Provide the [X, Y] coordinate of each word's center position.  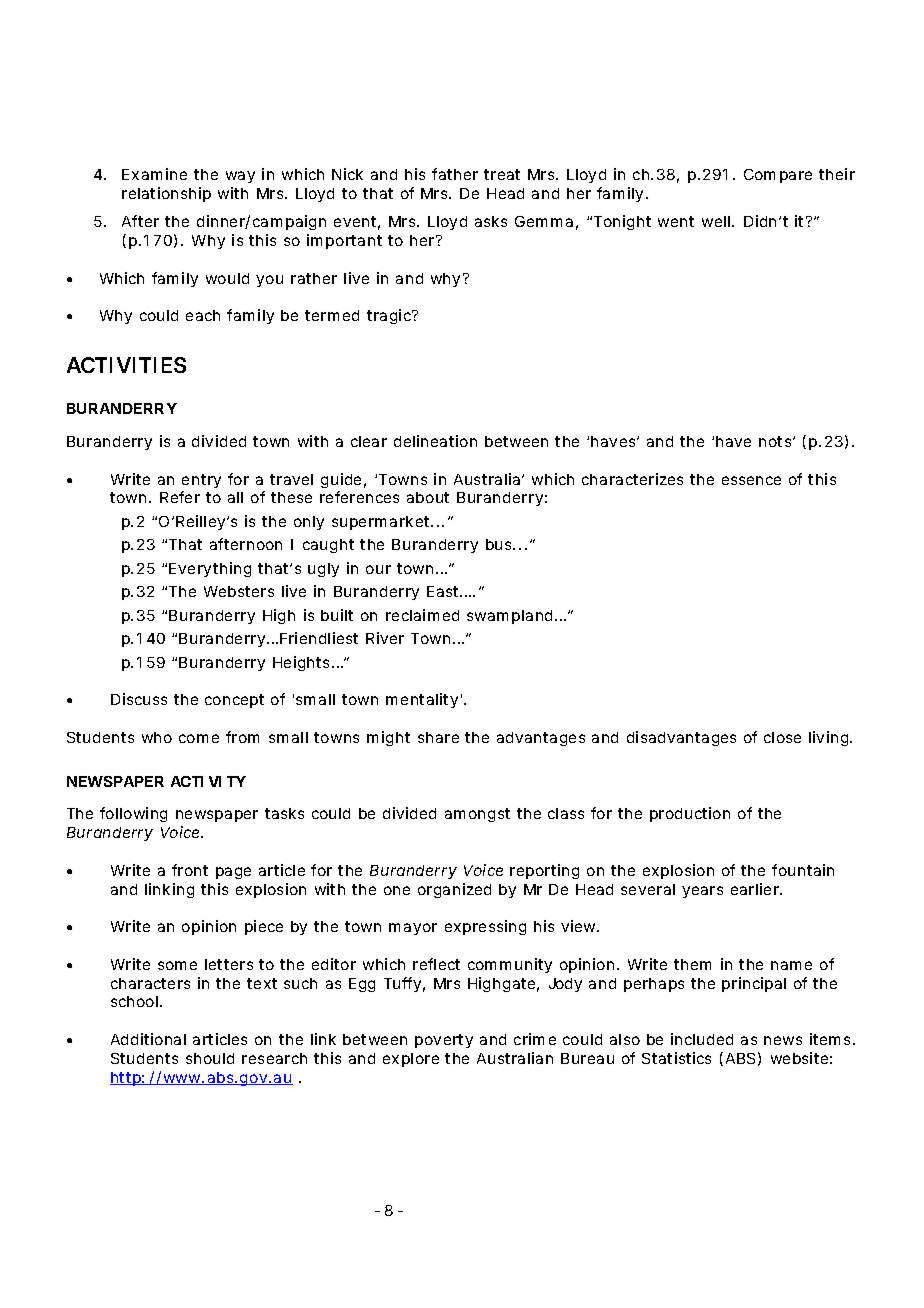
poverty [444, 1041]
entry [201, 481]
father [455, 174]
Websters [239, 591]
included [702, 1039]
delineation [435, 441]
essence [751, 480]
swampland [512, 617]
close [782, 737]
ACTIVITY [208, 781]
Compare [778, 176]
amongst [477, 815]
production [690, 814]
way [240, 177]
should [210, 1058]
